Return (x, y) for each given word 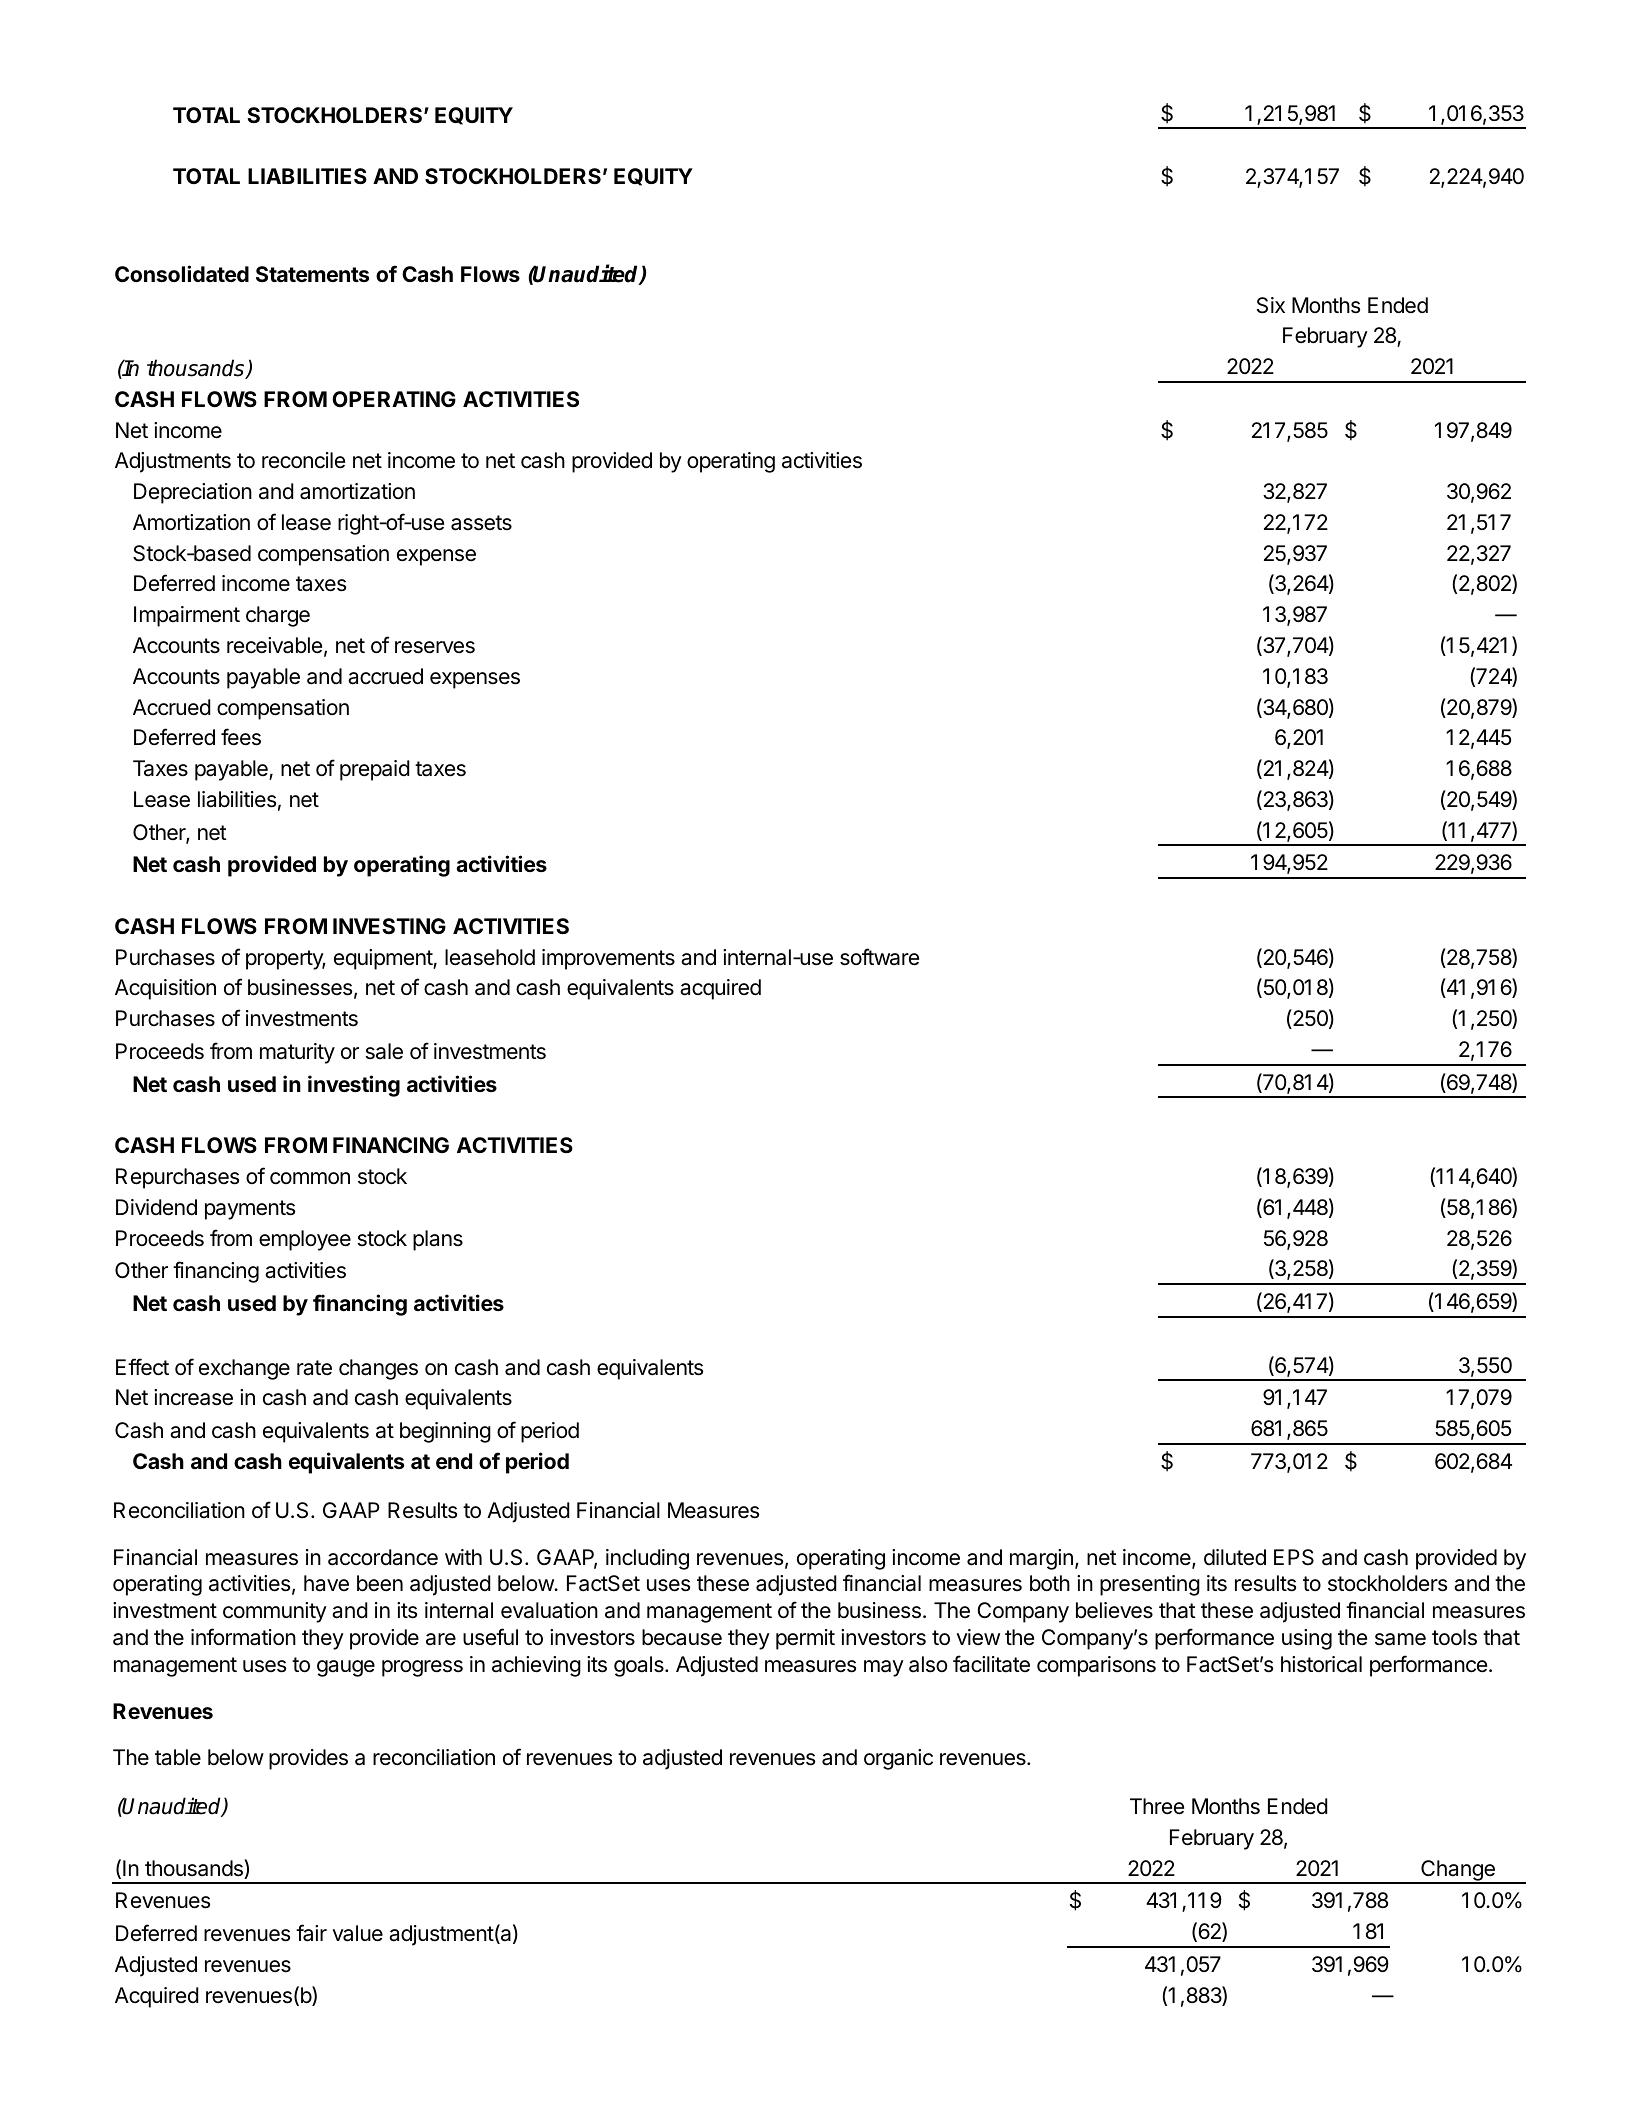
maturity (297, 1053)
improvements (608, 959)
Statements (312, 274)
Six (1271, 305)
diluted (1235, 1557)
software (879, 957)
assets (481, 523)
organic (898, 1759)
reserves (435, 647)
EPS (1294, 1557)
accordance (383, 1557)
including (647, 1559)
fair (311, 1933)
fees (241, 737)
